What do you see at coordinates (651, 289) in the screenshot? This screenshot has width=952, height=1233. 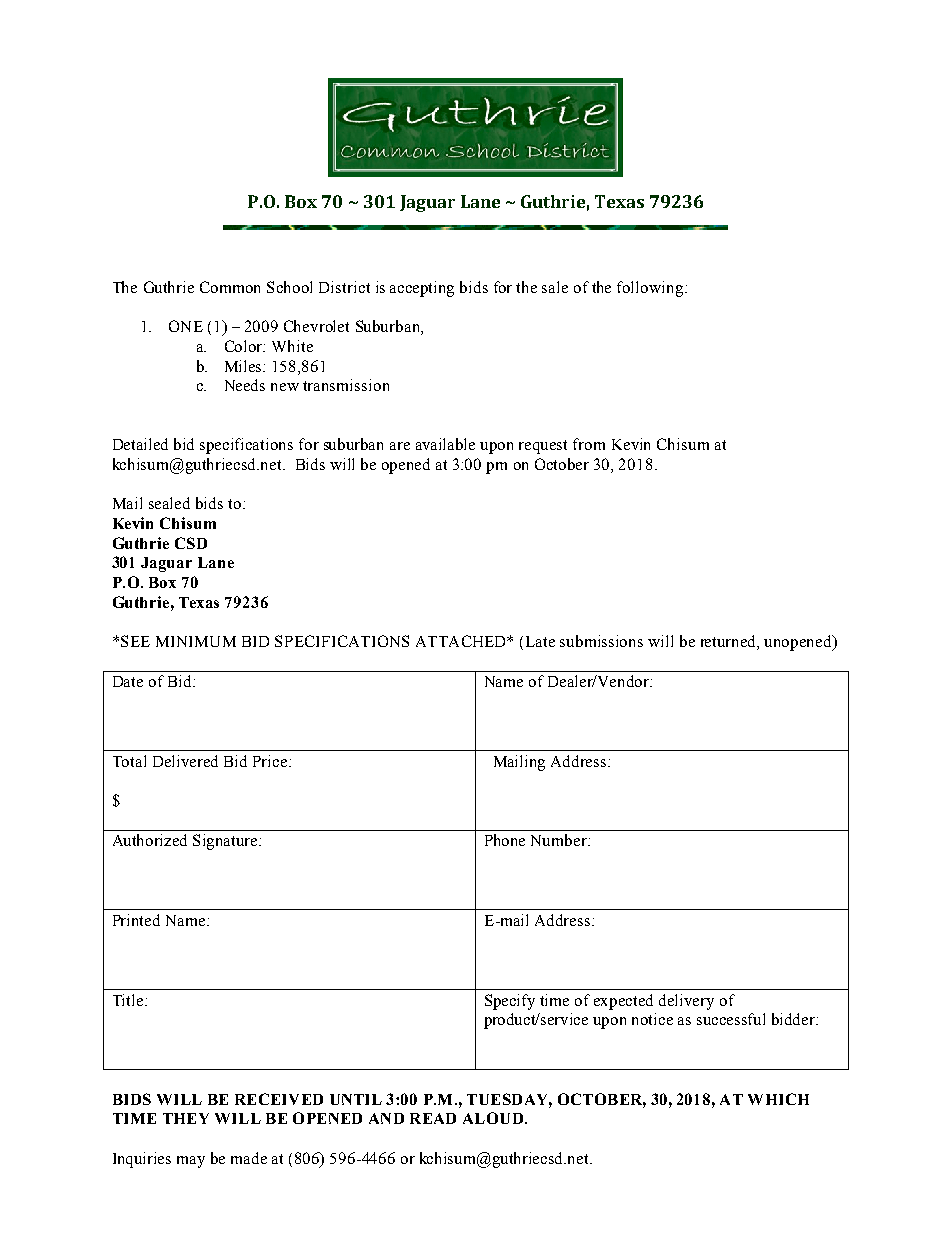 I see `following` at bounding box center [651, 289].
